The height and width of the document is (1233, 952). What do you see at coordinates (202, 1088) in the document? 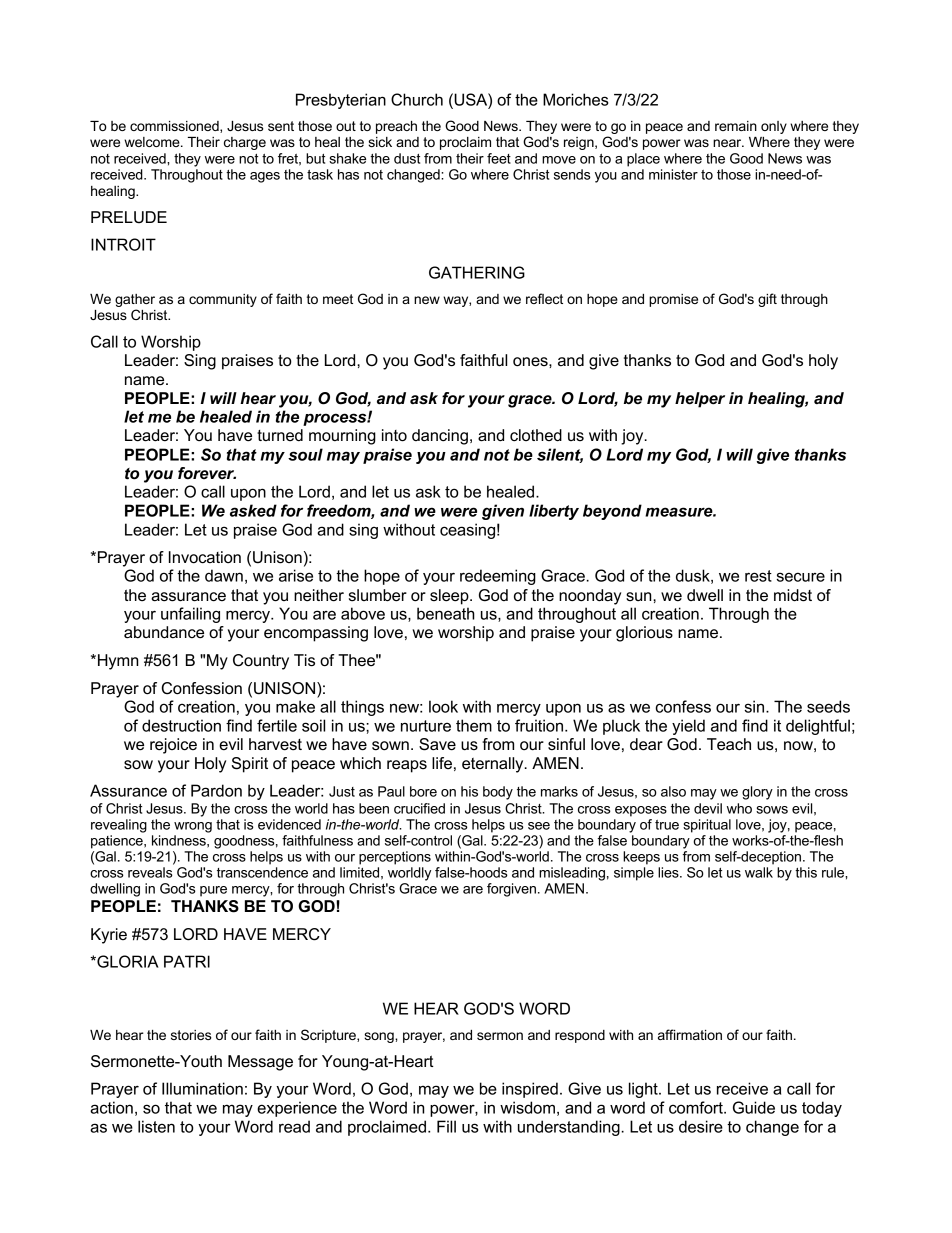
I see `Illumination` at bounding box center [202, 1088].
